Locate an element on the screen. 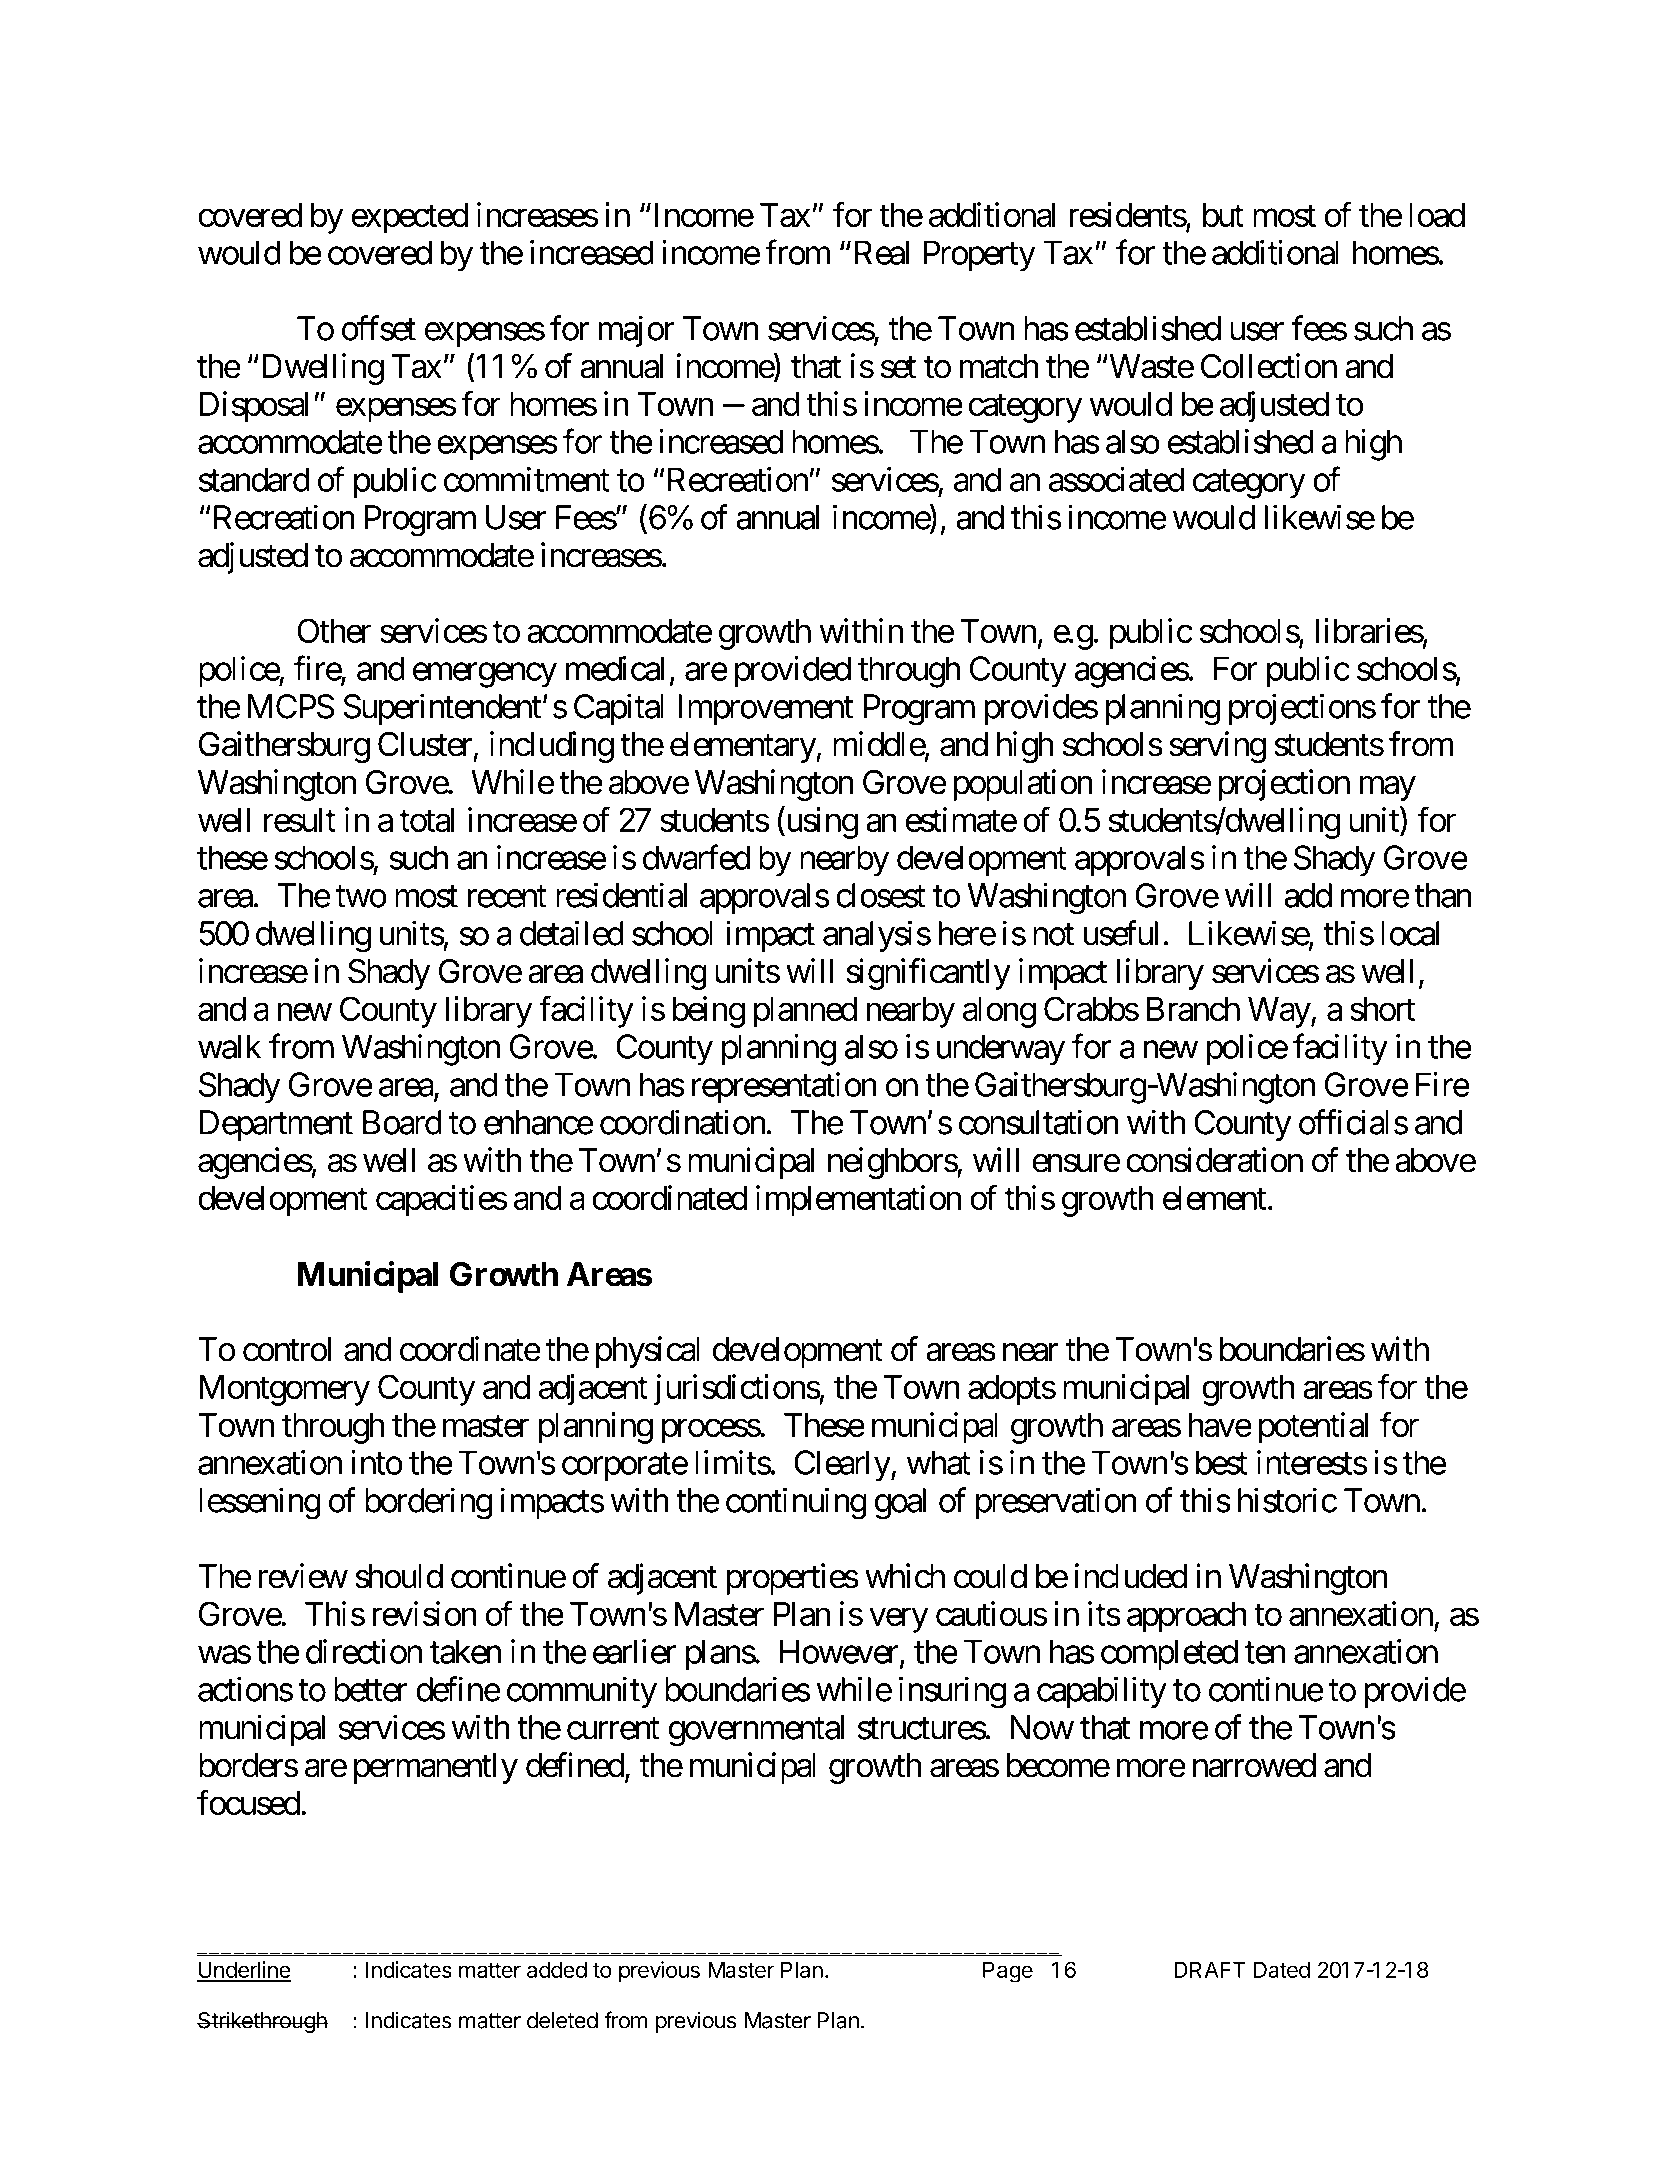 This screenshot has width=1676, height=2170. implementation is located at coordinates (858, 1201).
